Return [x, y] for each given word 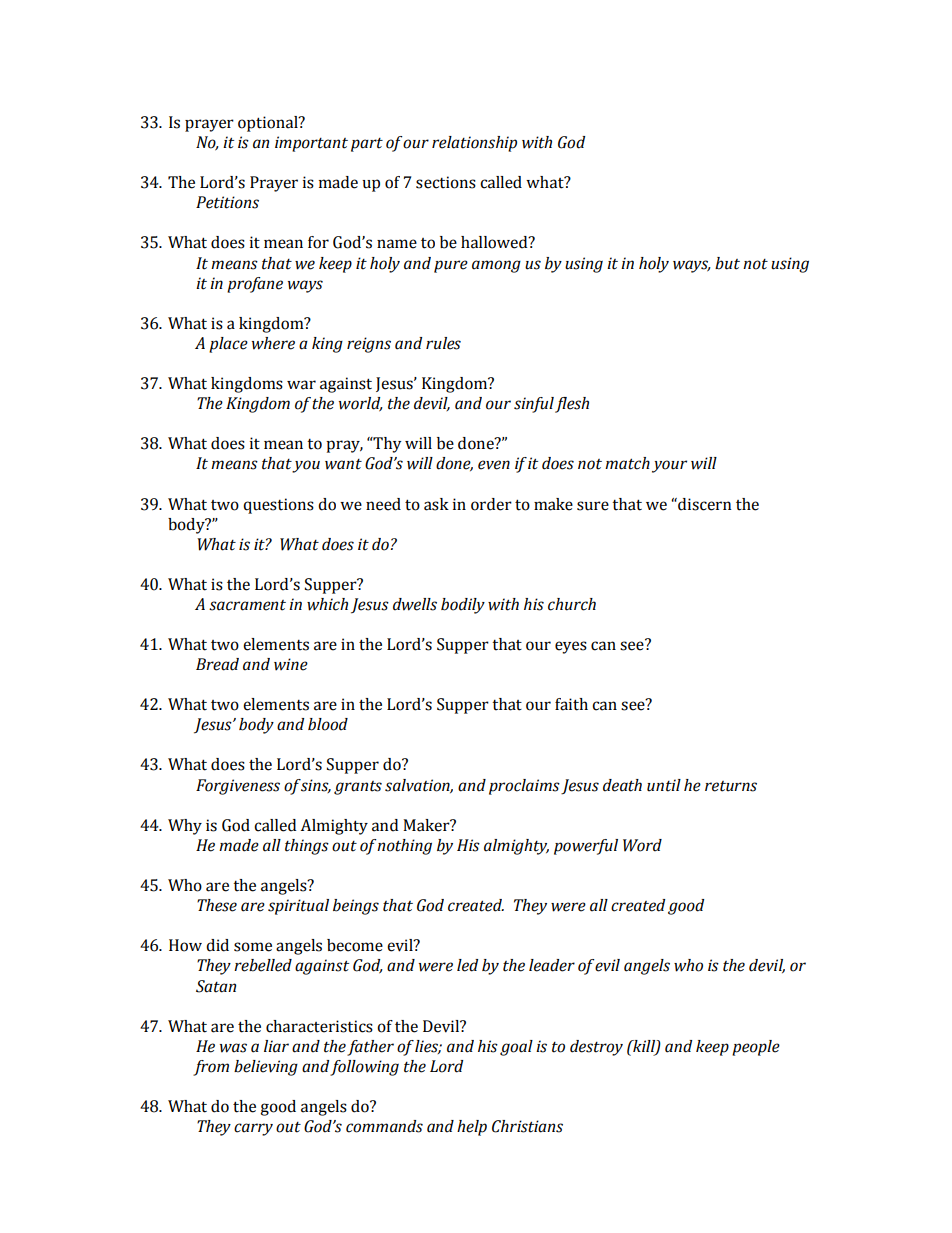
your [669, 466]
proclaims [524, 787]
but [727, 263]
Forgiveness [238, 787]
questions [278, 506]
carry [253, 1129]
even [494, 465]
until [664, 785]
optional [269, 124]
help [472, 1128]
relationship [474, 144]
